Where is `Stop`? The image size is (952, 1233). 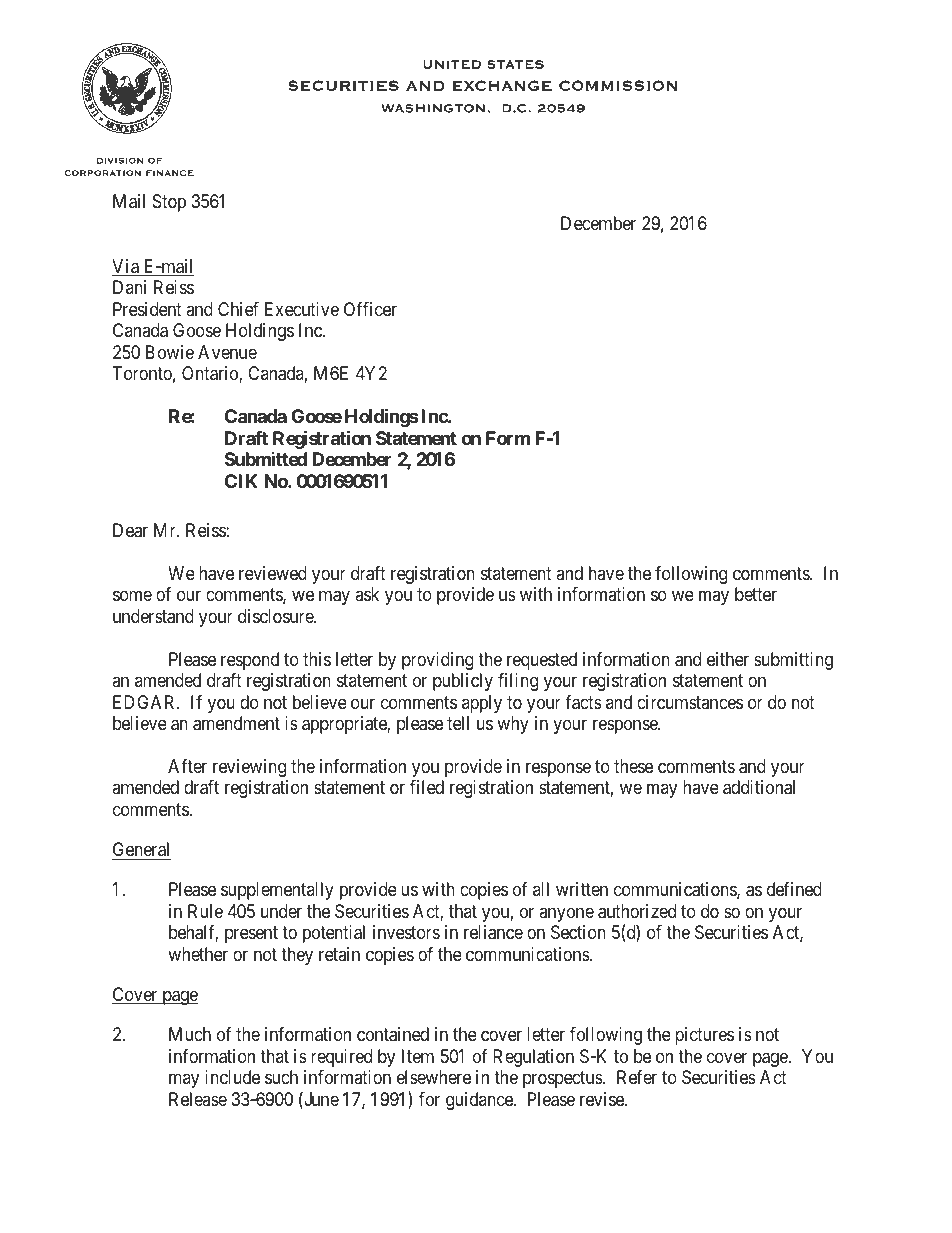 Stop is located at coordinates (169, 203).
